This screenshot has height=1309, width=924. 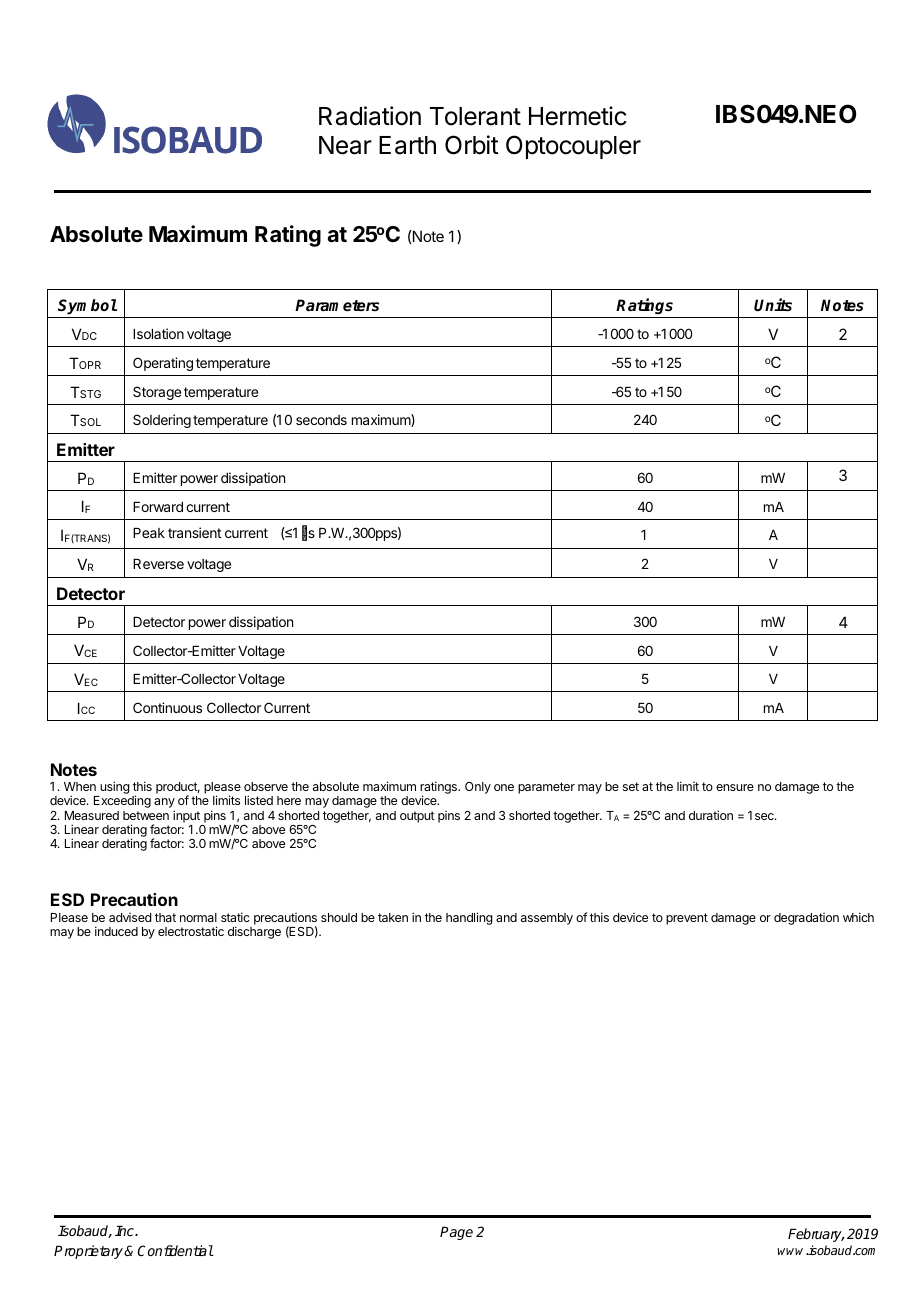 What do you see at coordinates (175, 1250) in the screenshot?
I see `Confidential` at bounding box center [175, 1250].
